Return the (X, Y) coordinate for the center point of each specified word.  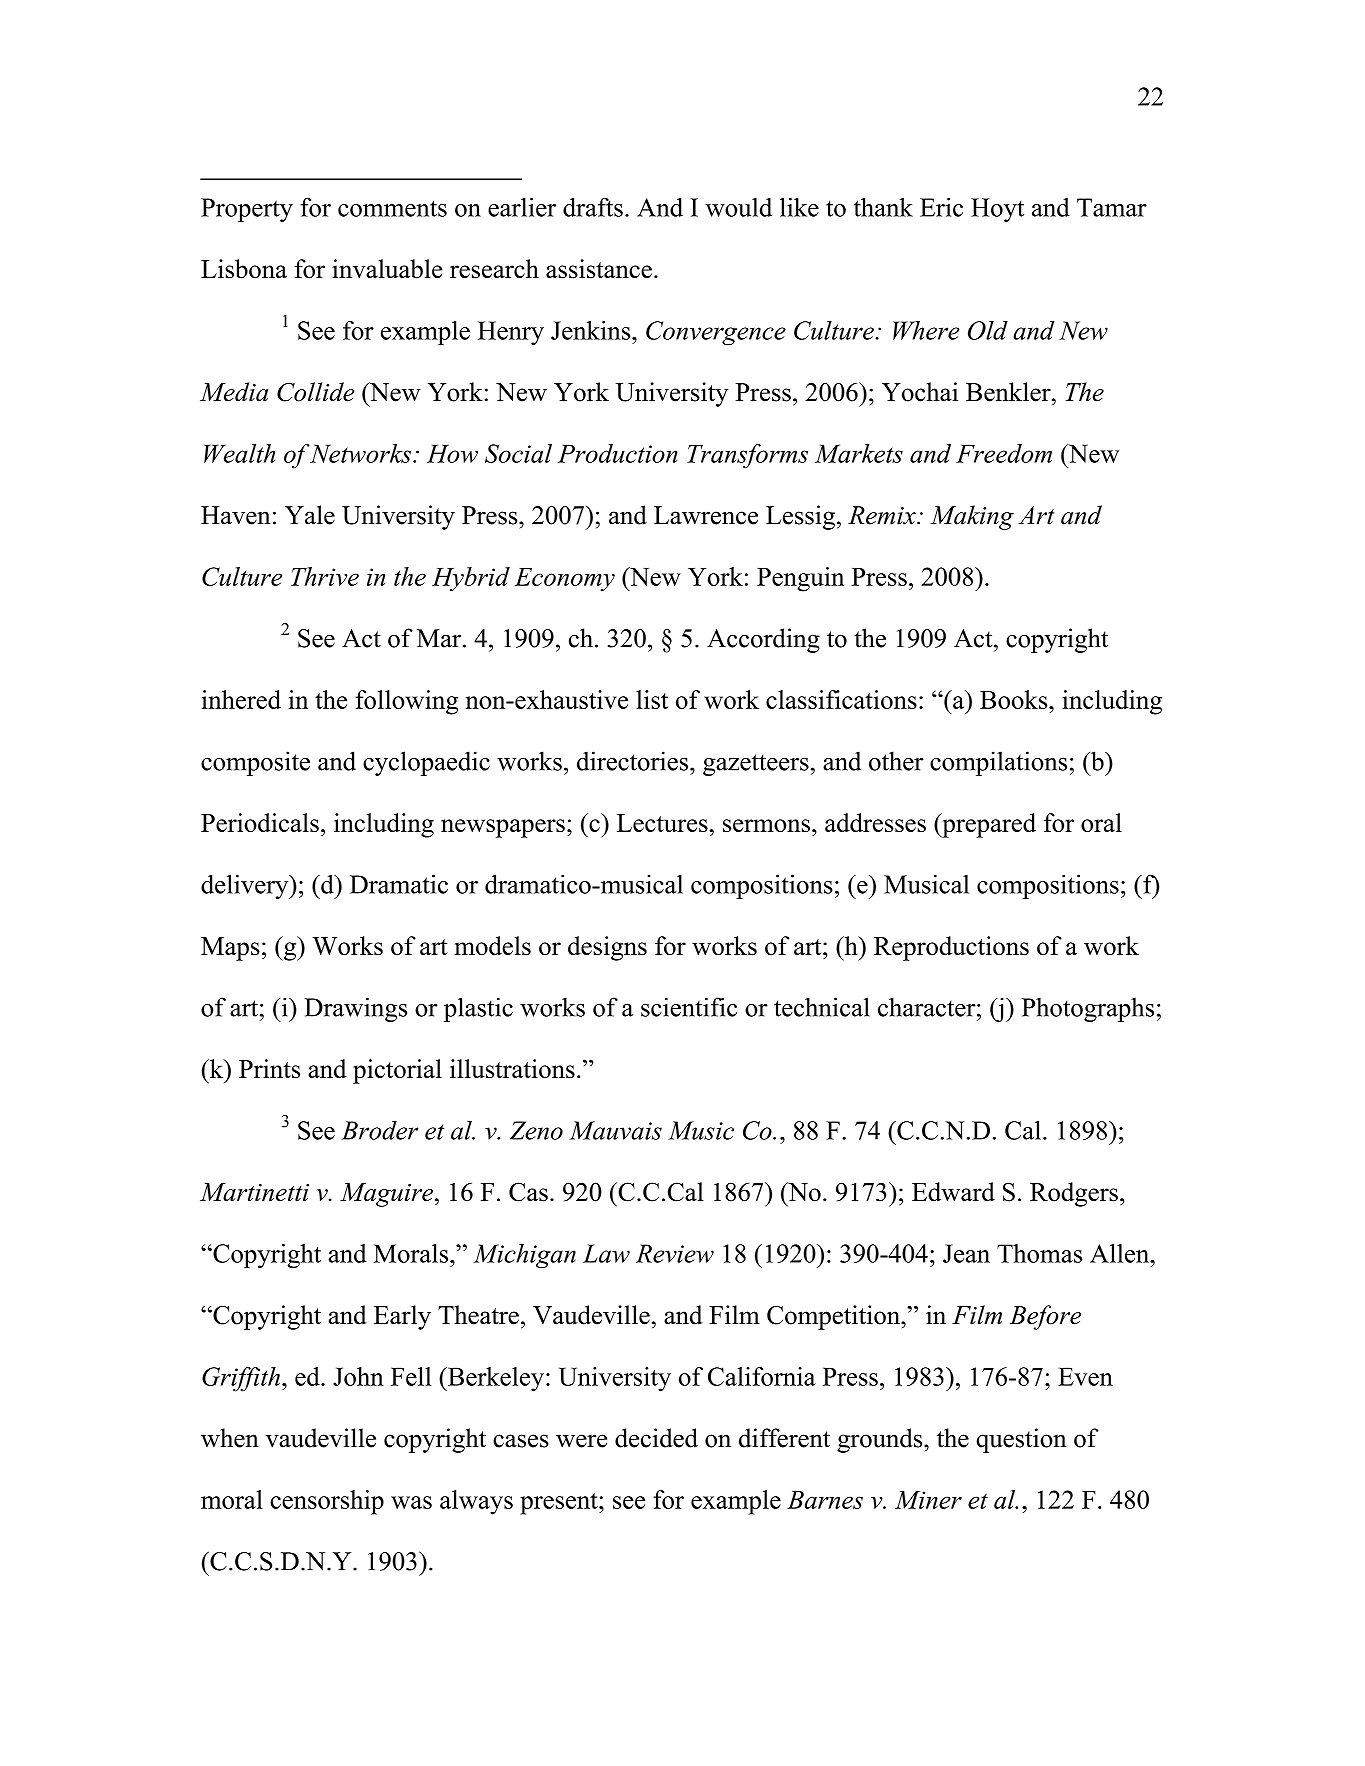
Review (675, 1253)
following (406, 702)
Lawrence (706, 515)
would (738, 207)
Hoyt (997, 210)
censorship (327, 1502)
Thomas (1039, 1253)
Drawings (355, 1009)
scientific (689, 1007)
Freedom (1004, 453)
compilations (998, 763)
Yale (310, 515)
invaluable (387, 269)
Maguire (386, 1195)
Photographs (1088, 1010)
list (652, 699)
